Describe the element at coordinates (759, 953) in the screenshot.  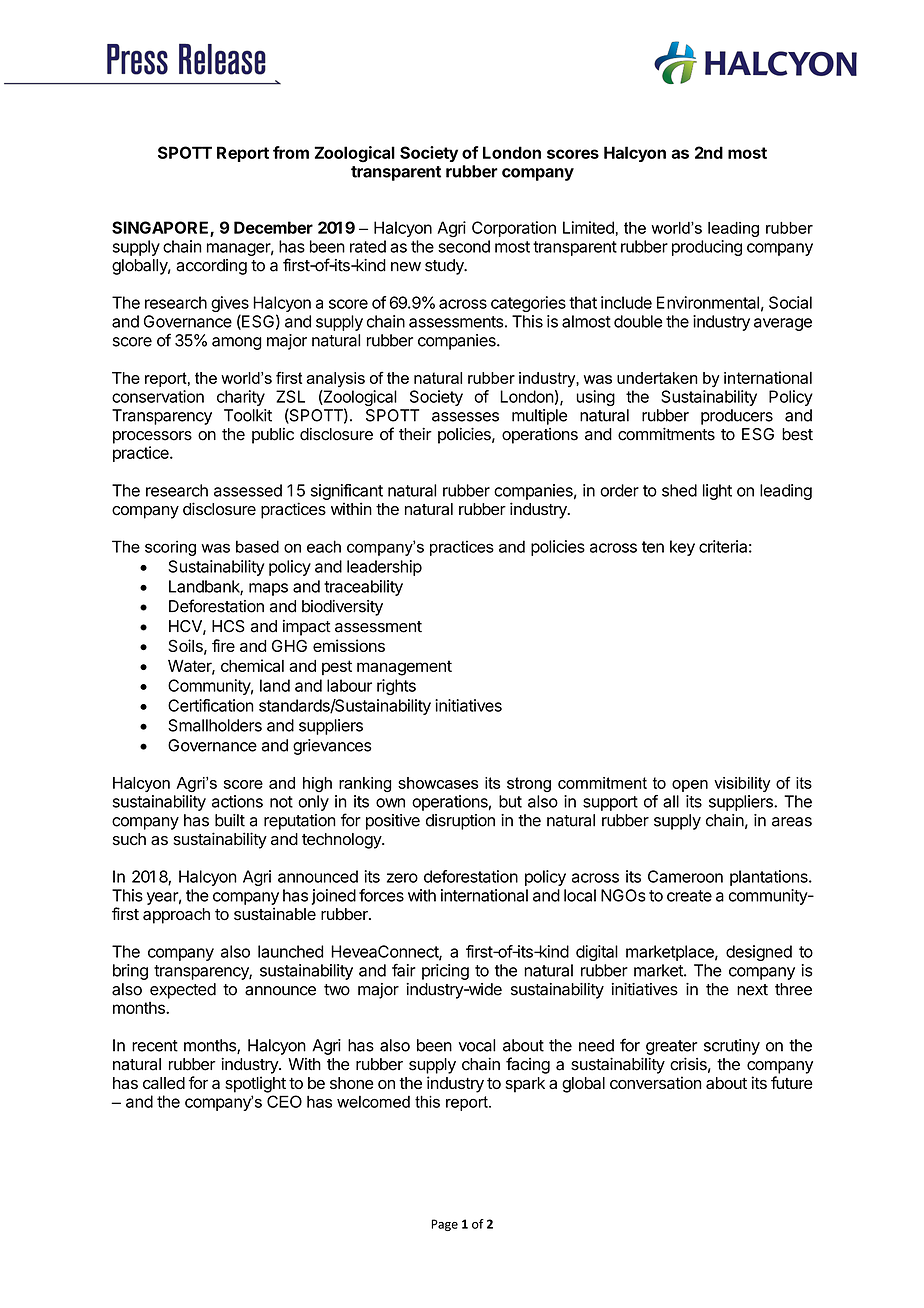
I see `designed` at that location.
